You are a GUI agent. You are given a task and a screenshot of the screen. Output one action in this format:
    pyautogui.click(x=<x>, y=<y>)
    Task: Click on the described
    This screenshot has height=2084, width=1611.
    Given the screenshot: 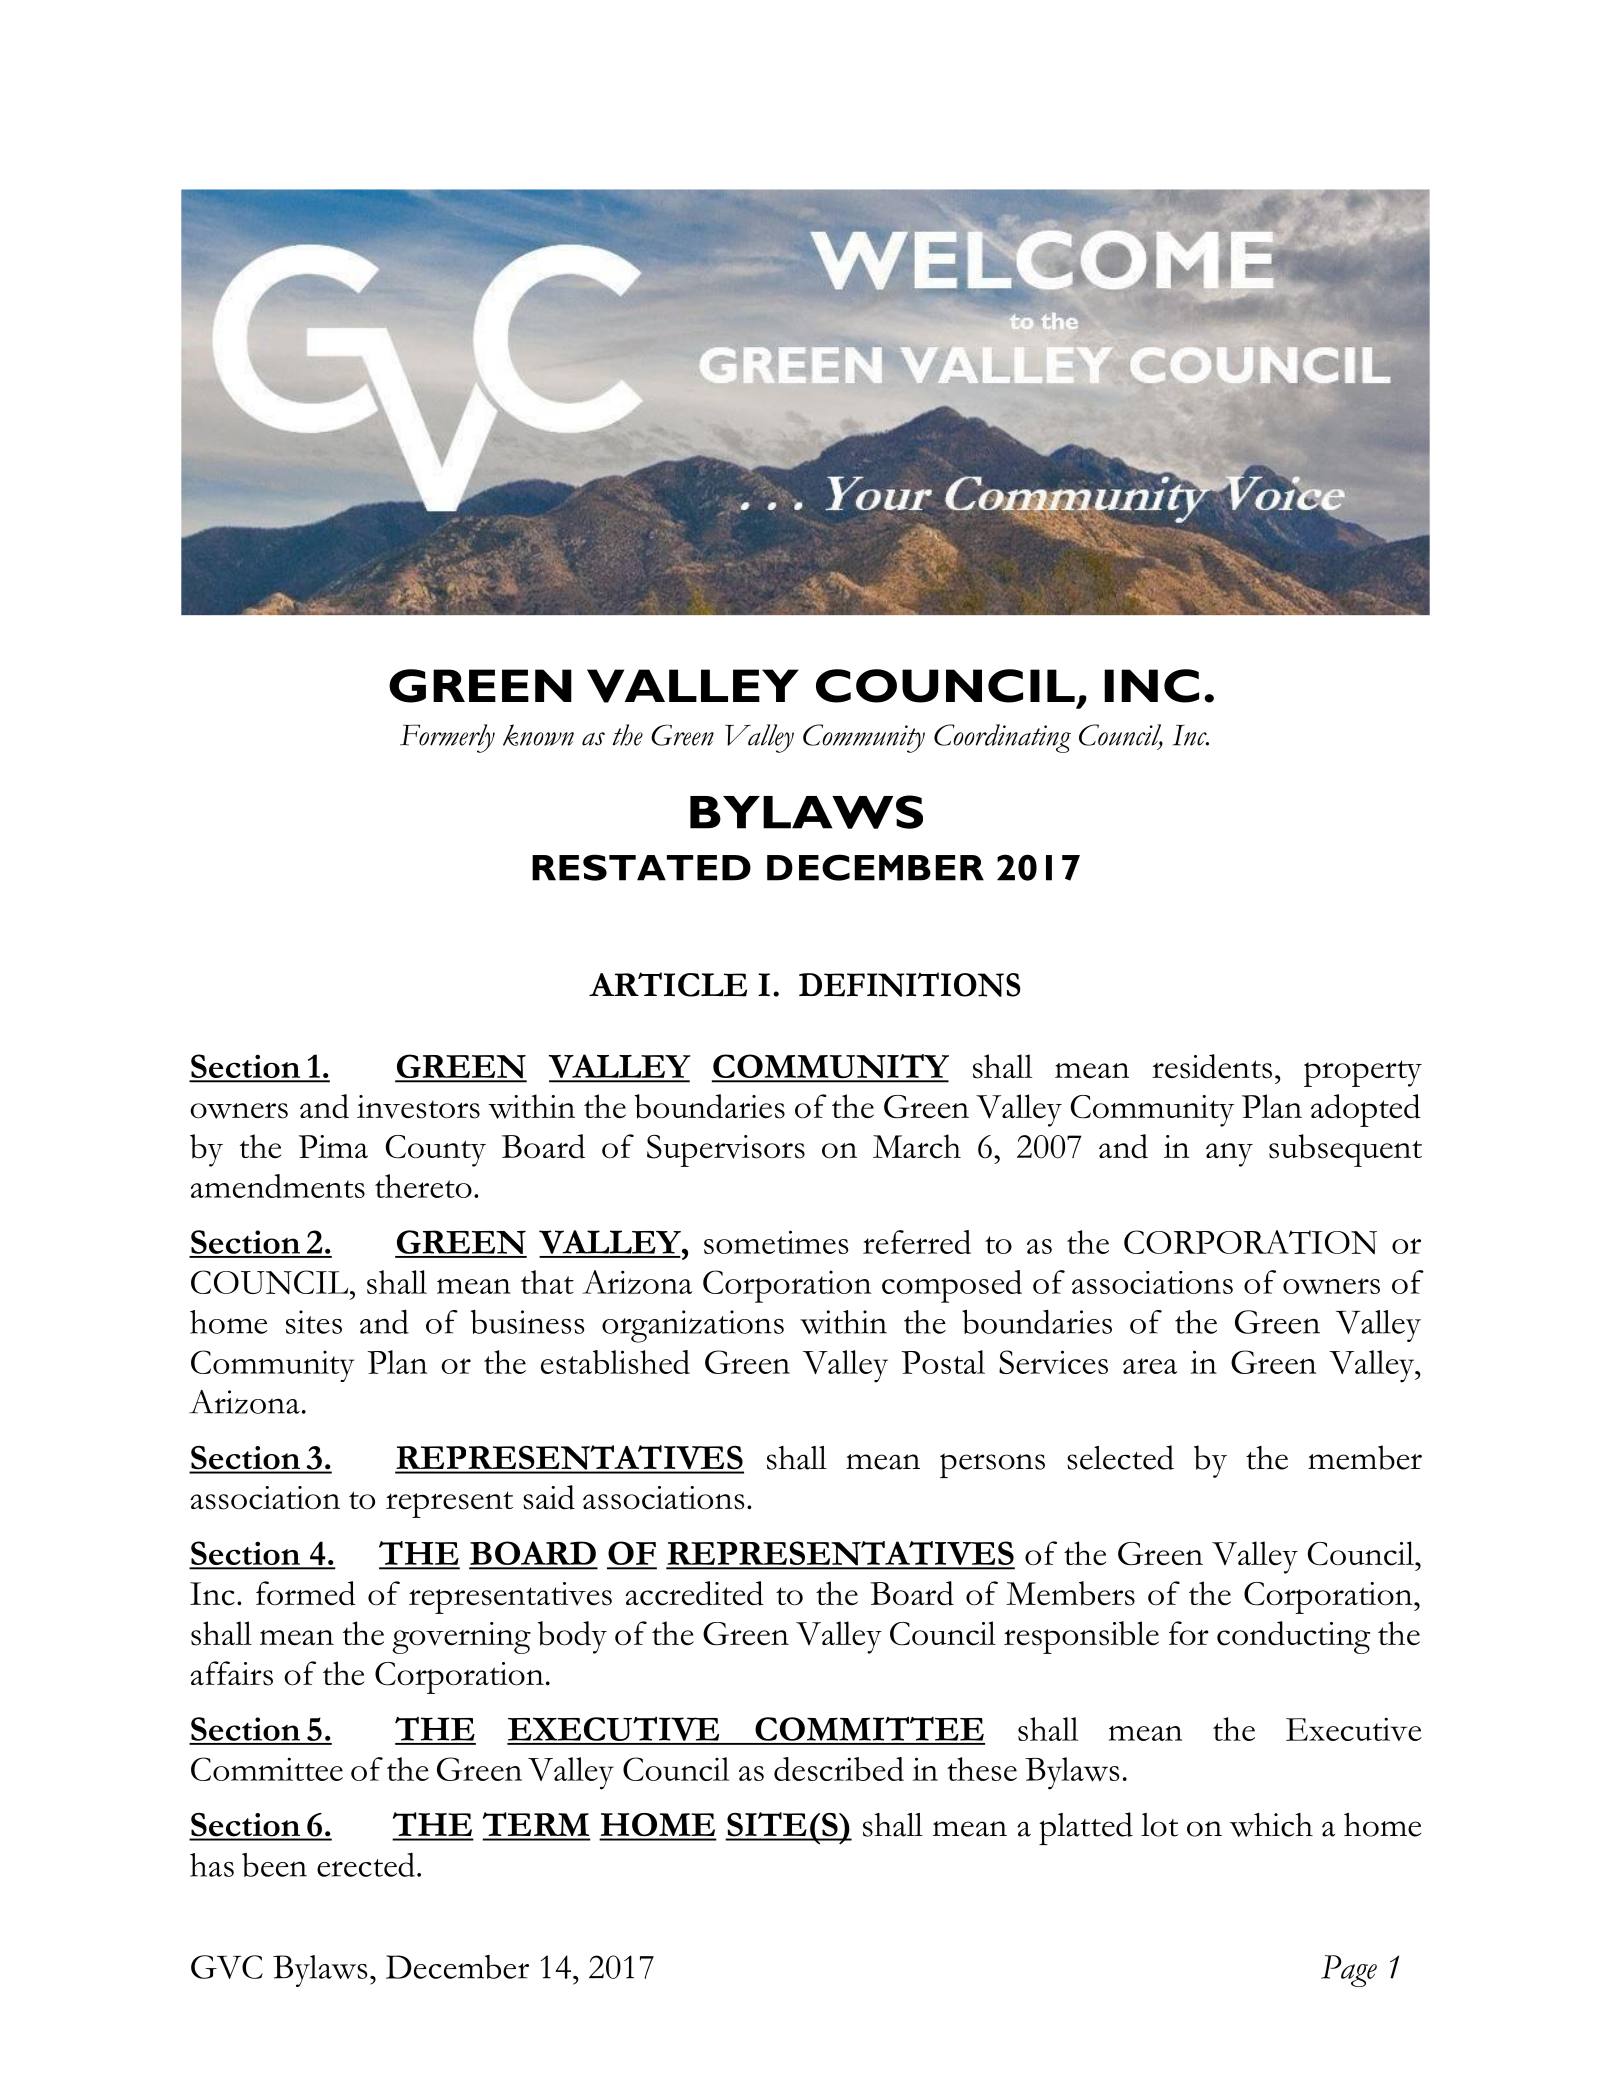 What is the action you would take?
    pyautogui.click(x=839, y=1769)
